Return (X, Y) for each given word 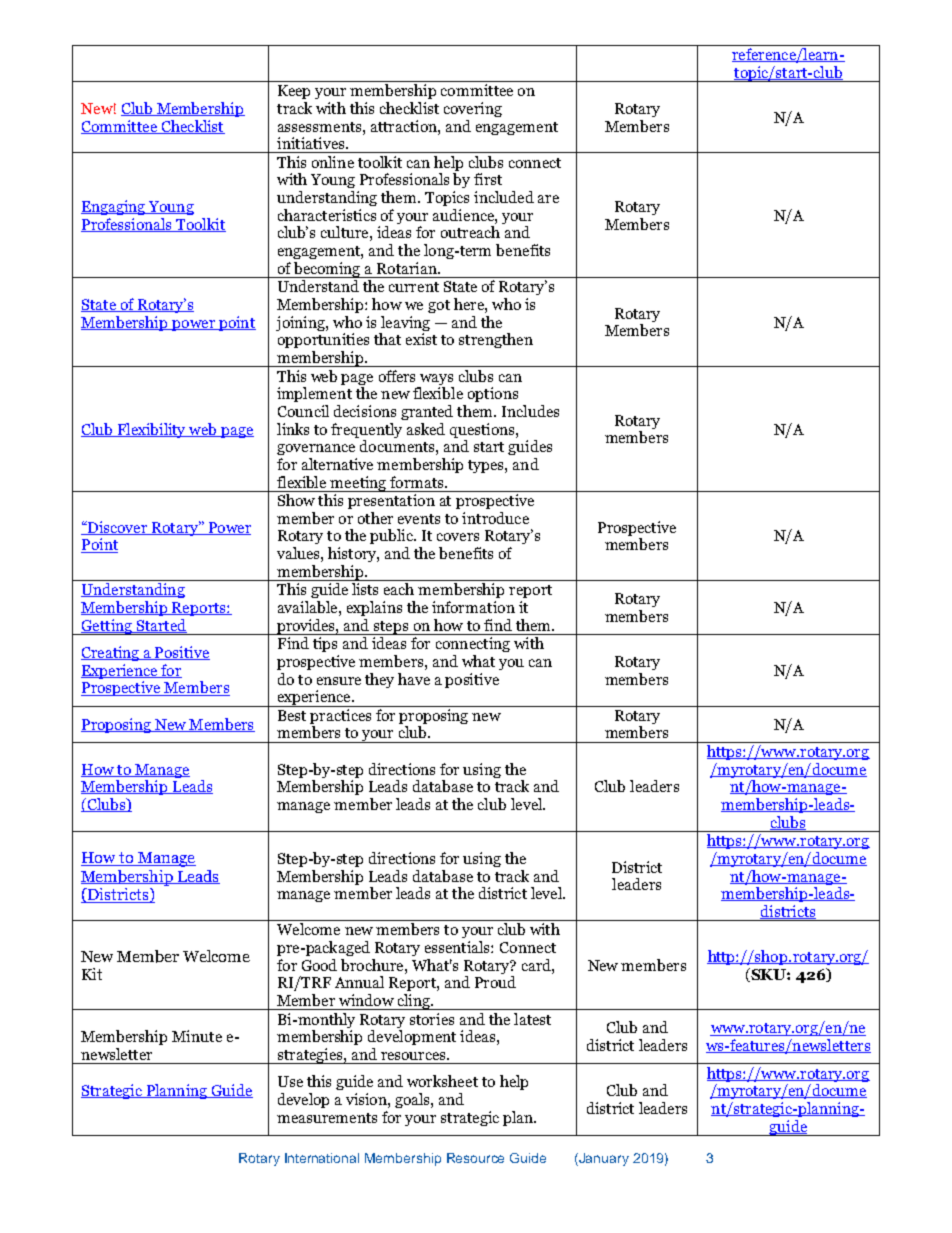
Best (292, 715)
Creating (111, 653)
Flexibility (151, 430)
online (333, 162)
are (548, 199)
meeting (359, 484)
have (414, 679)
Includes (530, 411)
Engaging (114, 207)
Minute (197, 1036)
